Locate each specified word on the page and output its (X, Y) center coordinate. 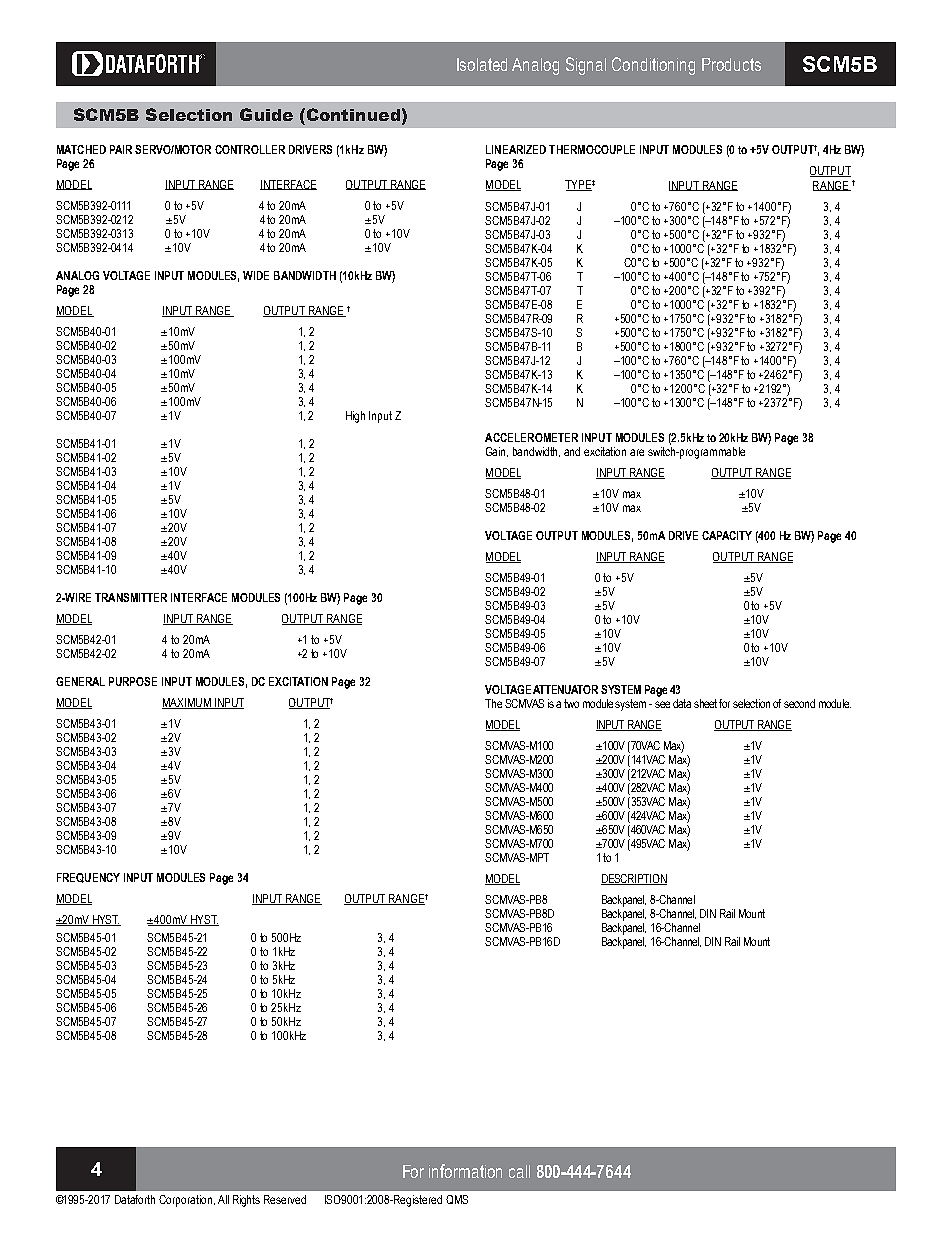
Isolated (482, 64)
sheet (705, 703)
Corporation (187, 1201)
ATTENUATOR (565, 689)
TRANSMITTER (131, 597)
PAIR (121, 149)
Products (731, 64)
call (519, 1171)
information (465, 1171)
